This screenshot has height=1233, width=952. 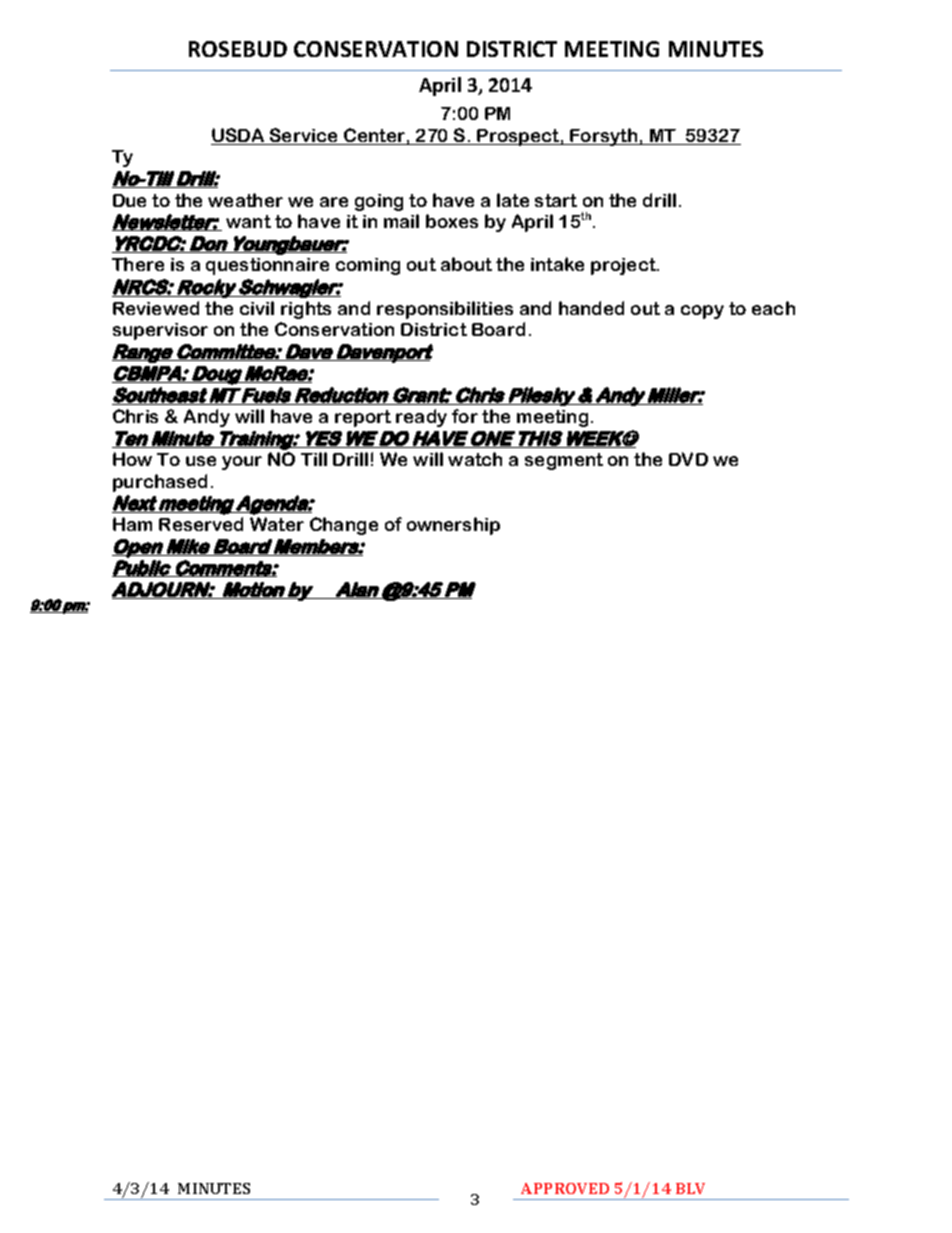 I want to click on Reserved, so click(x=201, y=524).
